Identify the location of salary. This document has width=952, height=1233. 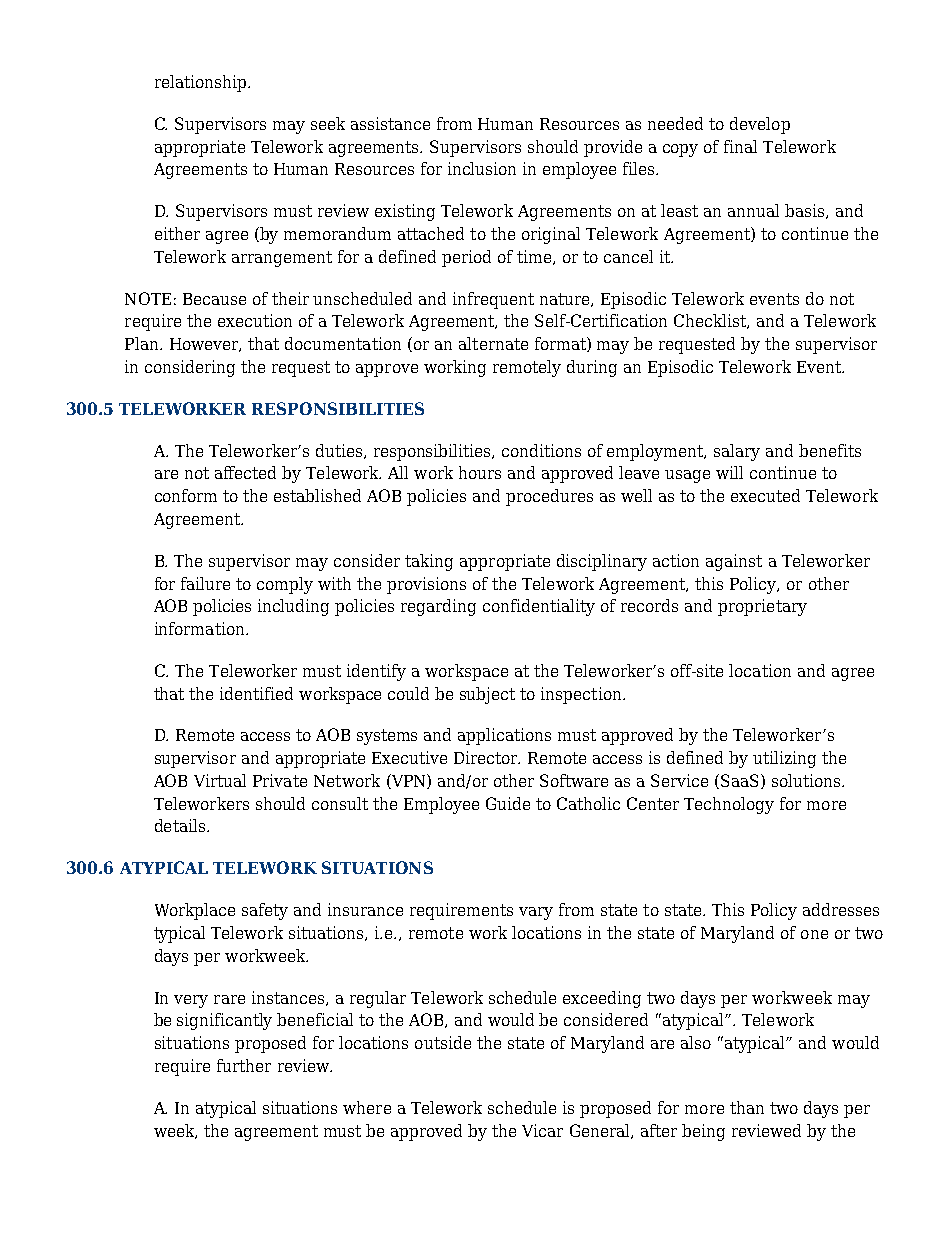
(737, 452).
